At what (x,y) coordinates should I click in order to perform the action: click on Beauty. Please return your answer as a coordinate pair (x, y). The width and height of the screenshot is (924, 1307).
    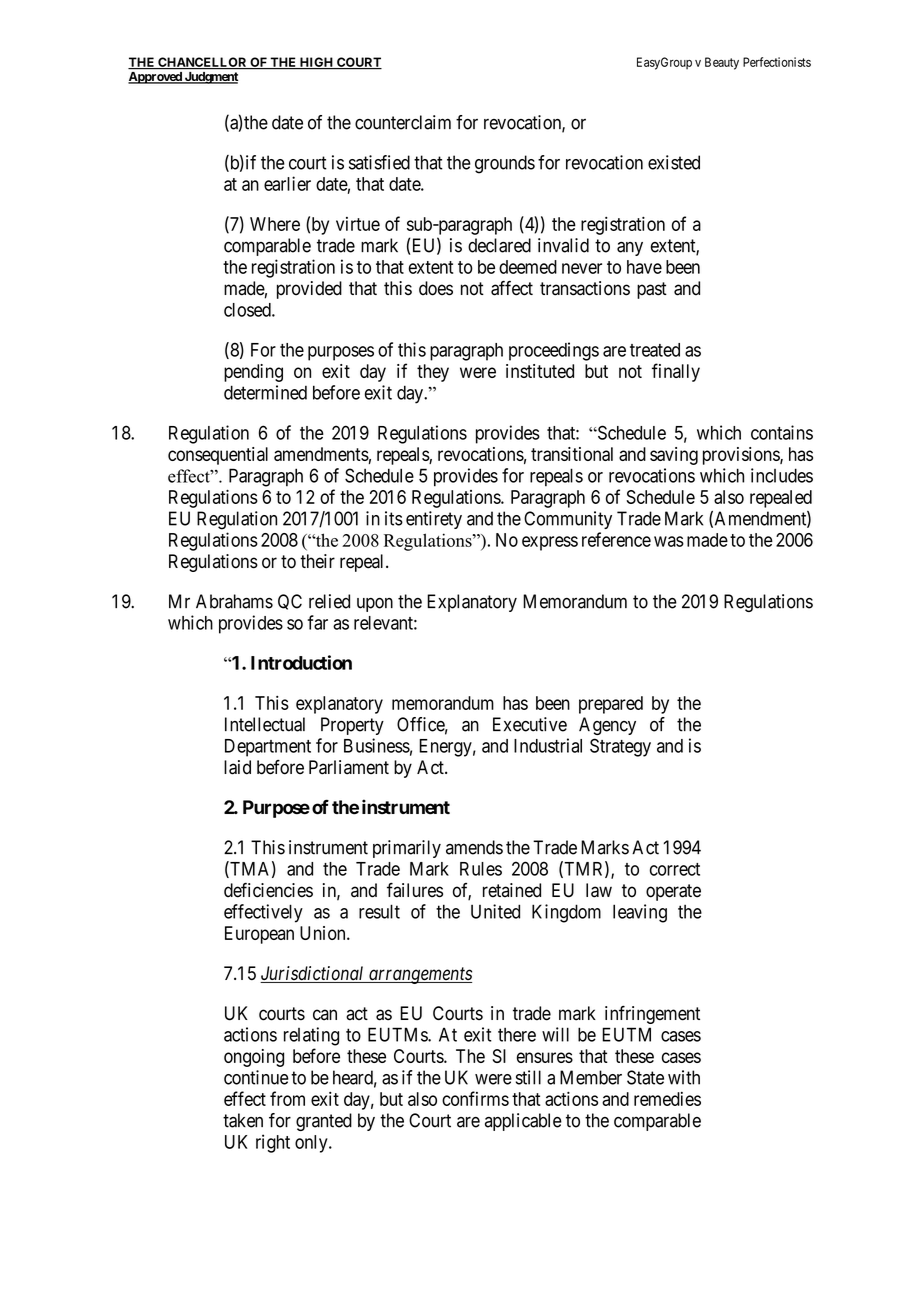
    Looking at the image, I should click on (722, 63).
